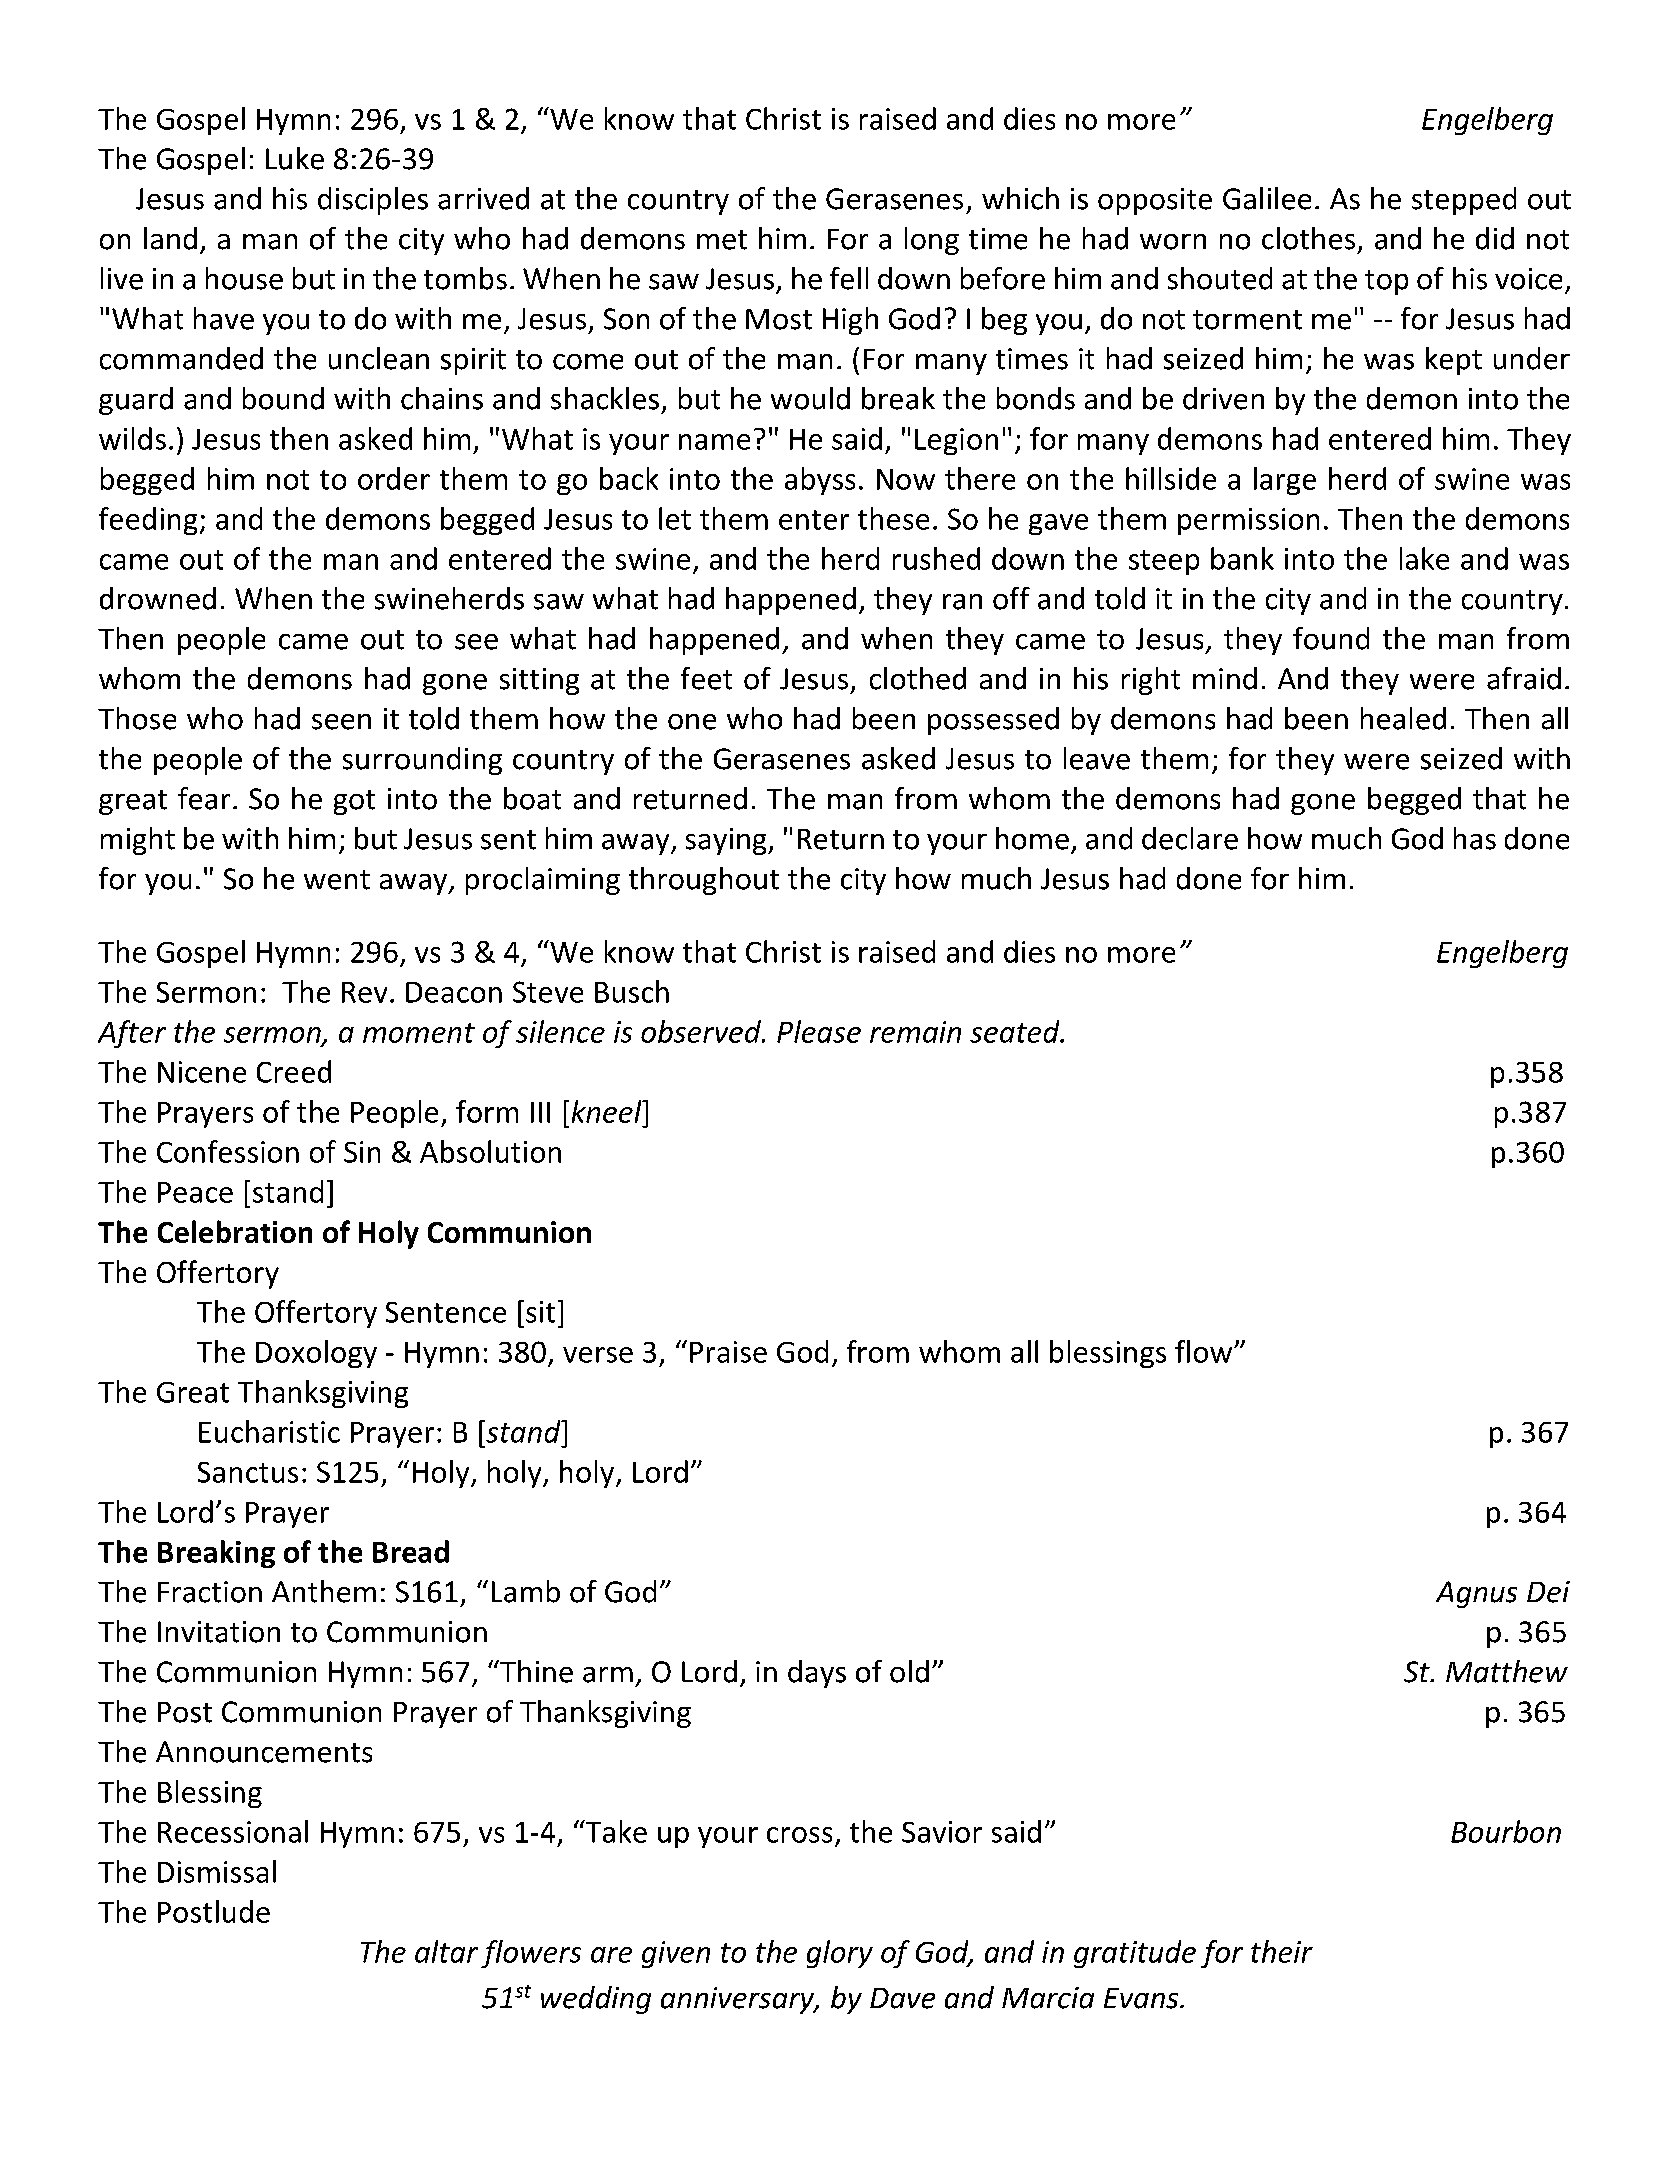 This screenshot has height=2162, width=1670. What do you see at coordinates (217, 1871) in the screenshot?
I see `Dismissal` at bounding box center [217, 1871].
